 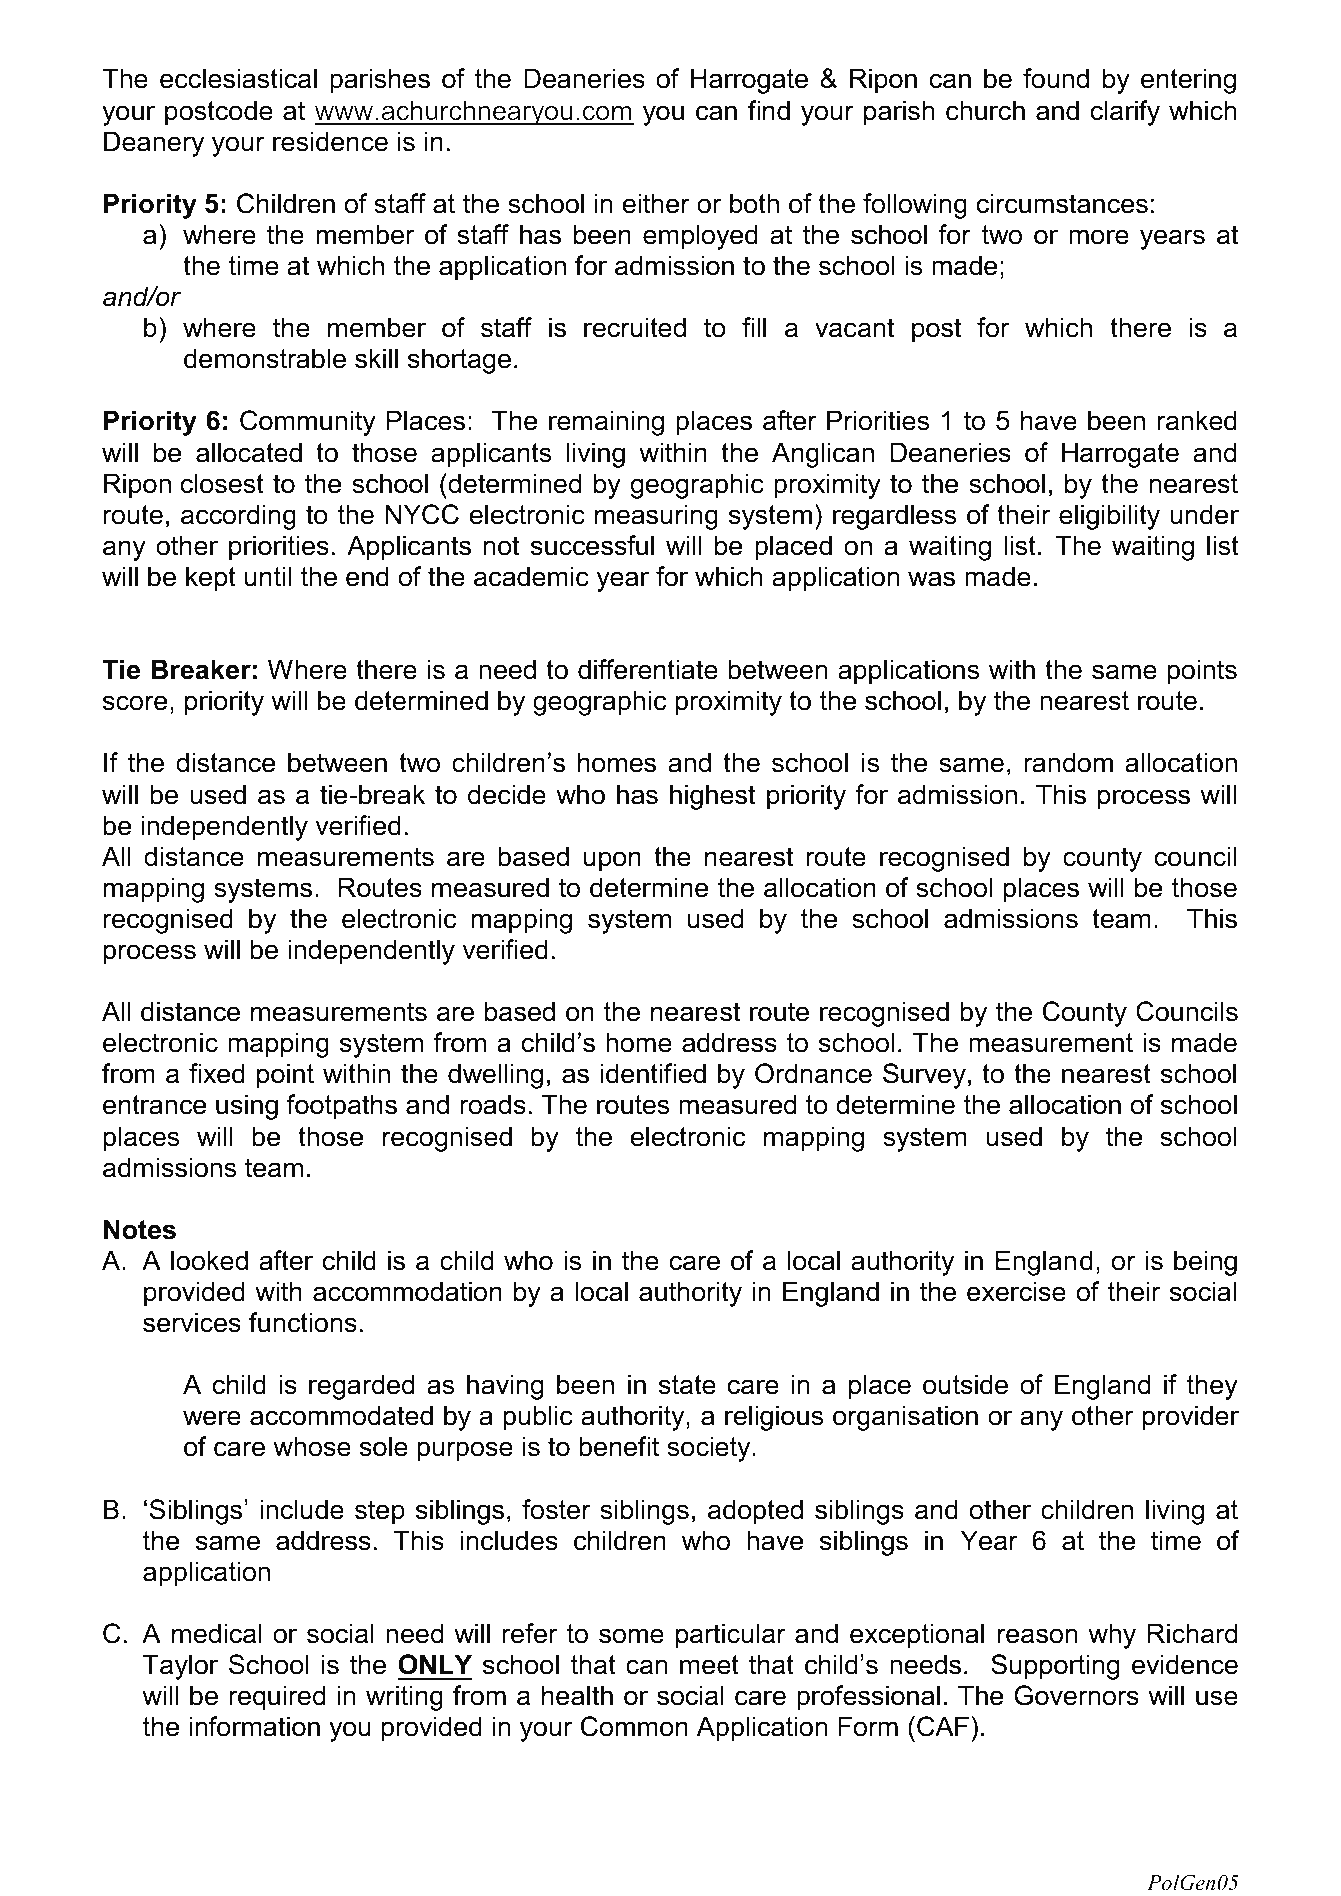 What do you see at coordinates (1016, 1291) in the screenshot?
I see `exercise` at bounding box center [1016, 1291].
